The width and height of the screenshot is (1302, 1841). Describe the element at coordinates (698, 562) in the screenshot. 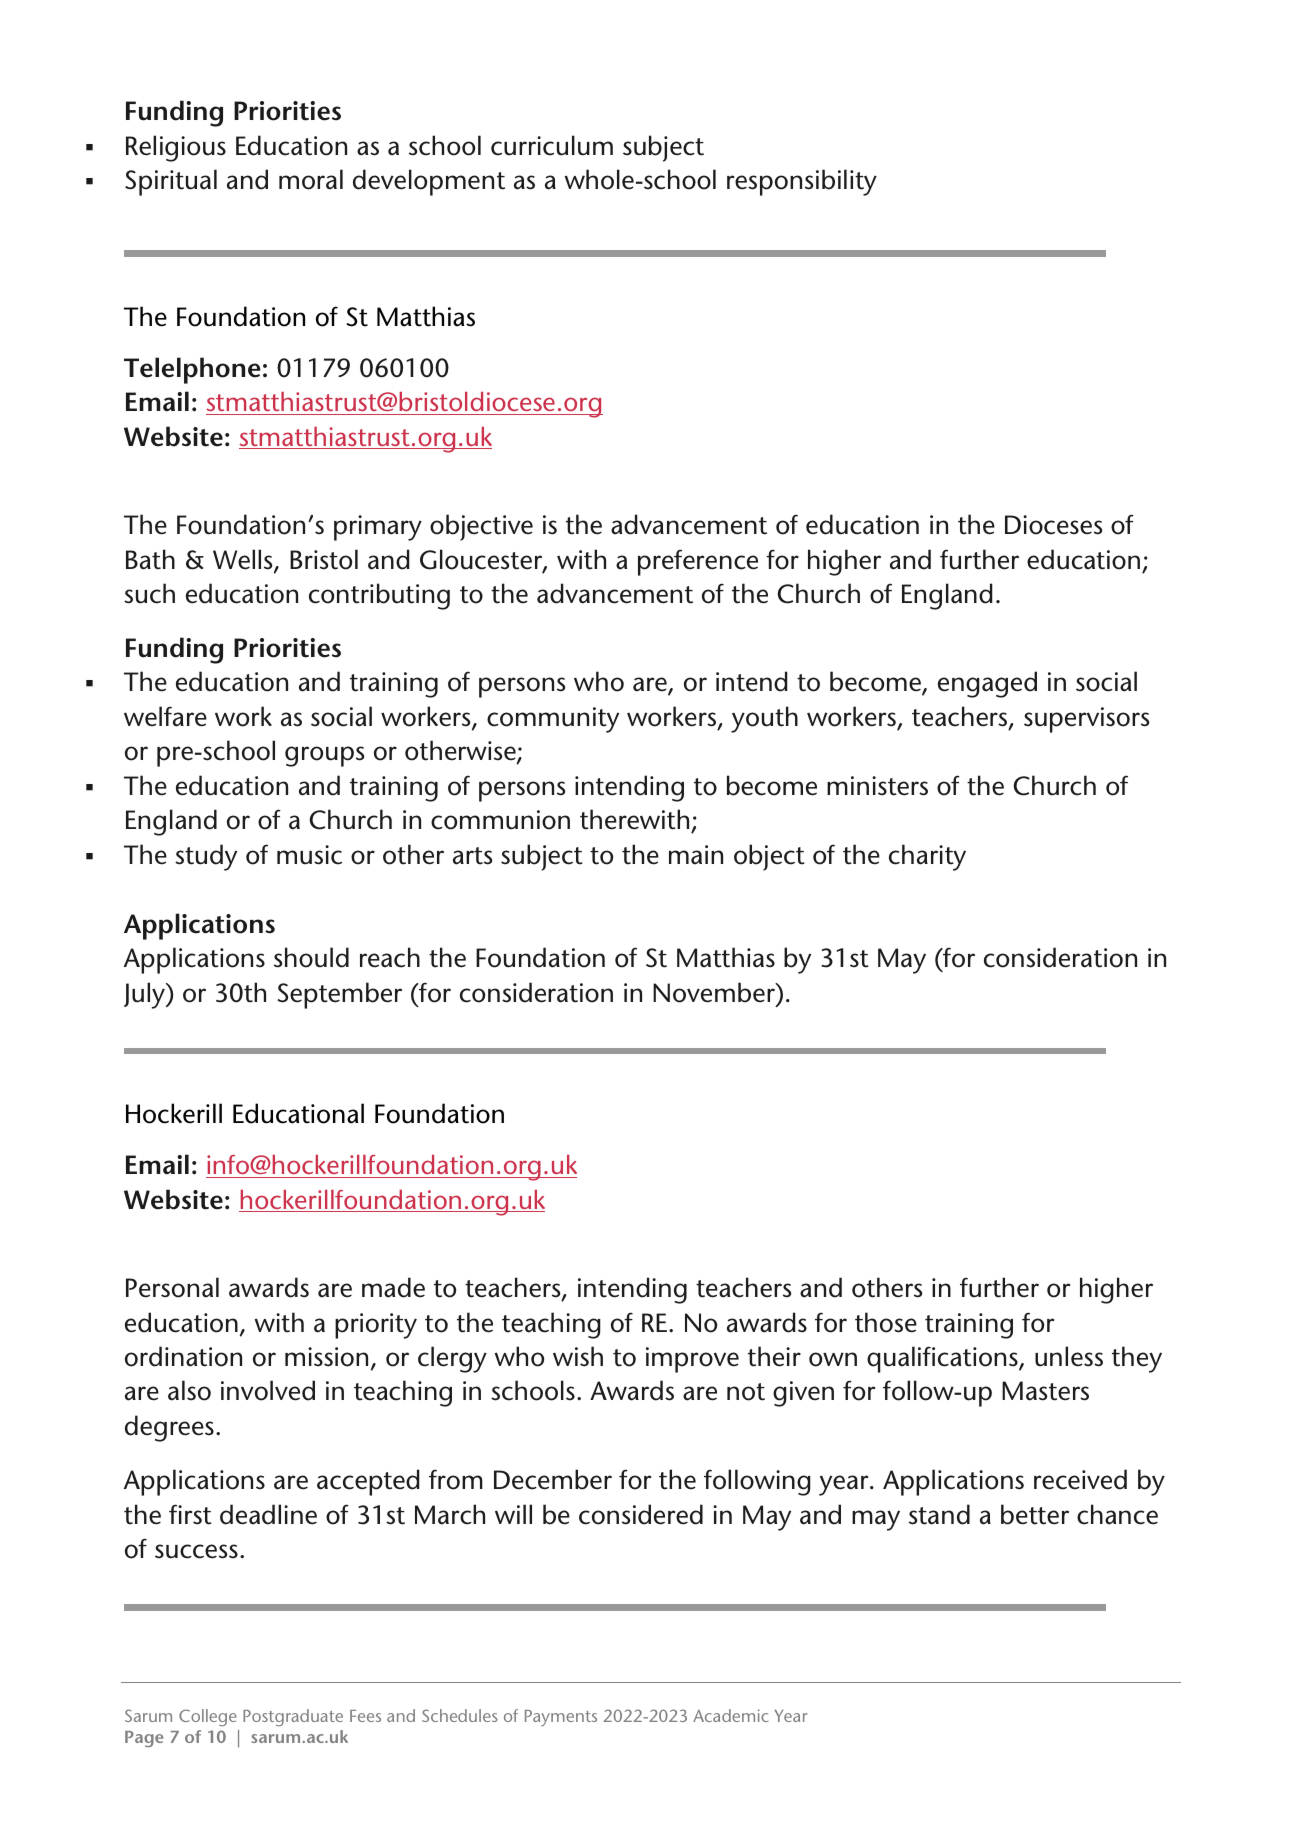

I see `preference` at that location.
